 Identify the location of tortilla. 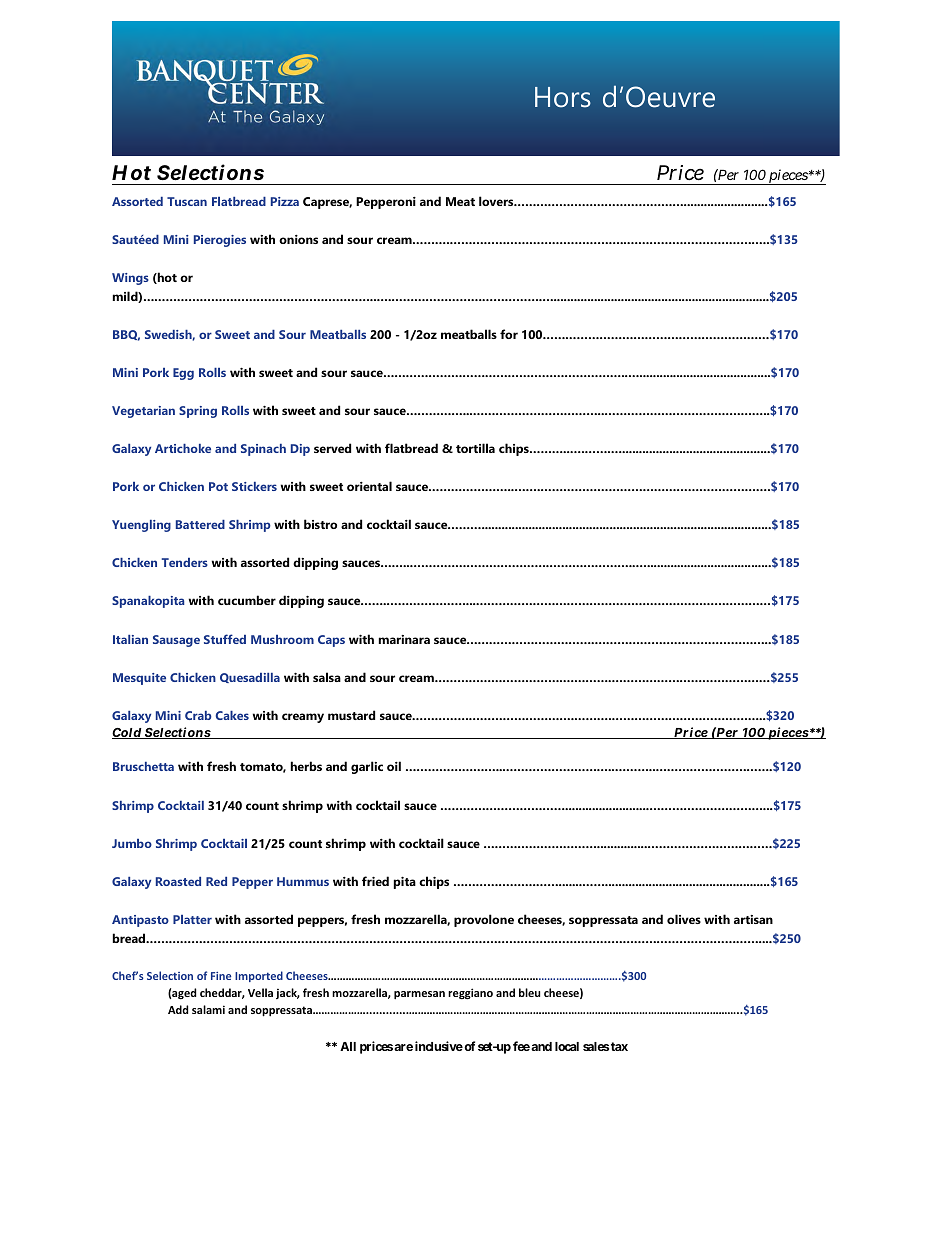
(475, 448).
